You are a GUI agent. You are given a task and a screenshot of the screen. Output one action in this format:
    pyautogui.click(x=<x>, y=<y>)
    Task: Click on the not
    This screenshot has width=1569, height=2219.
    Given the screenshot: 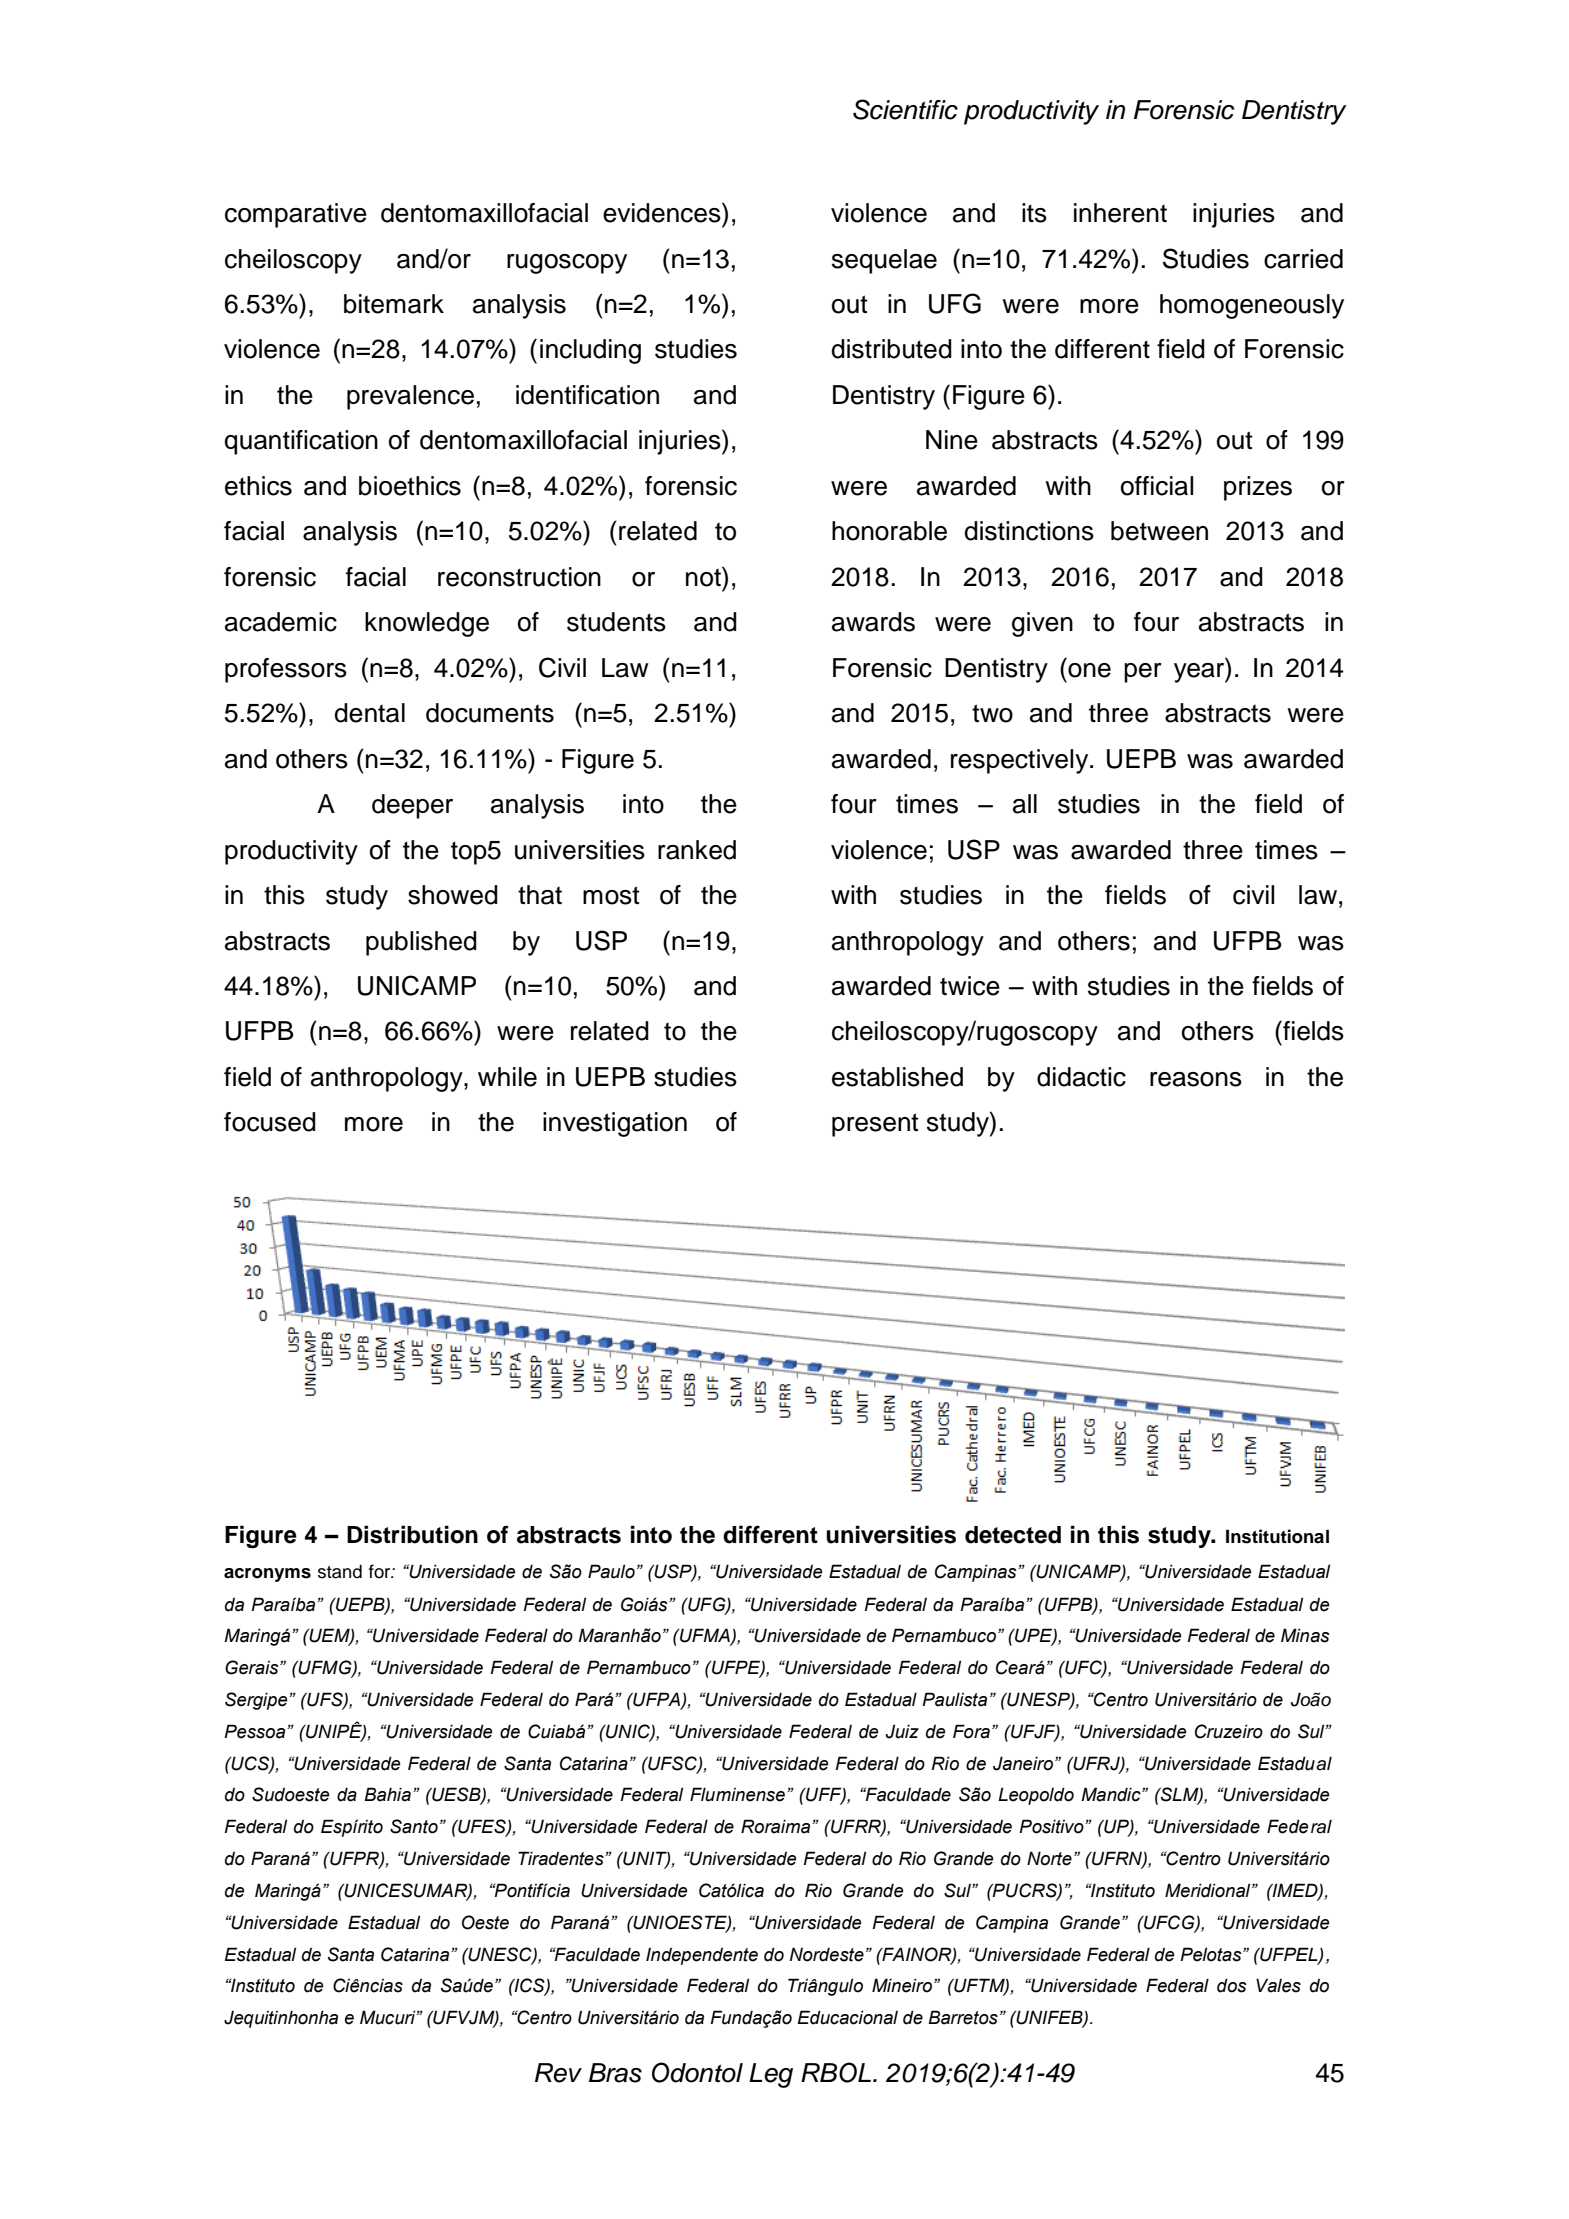 What is the action you would take?
    pyautogui.click(x=704, y=576)
